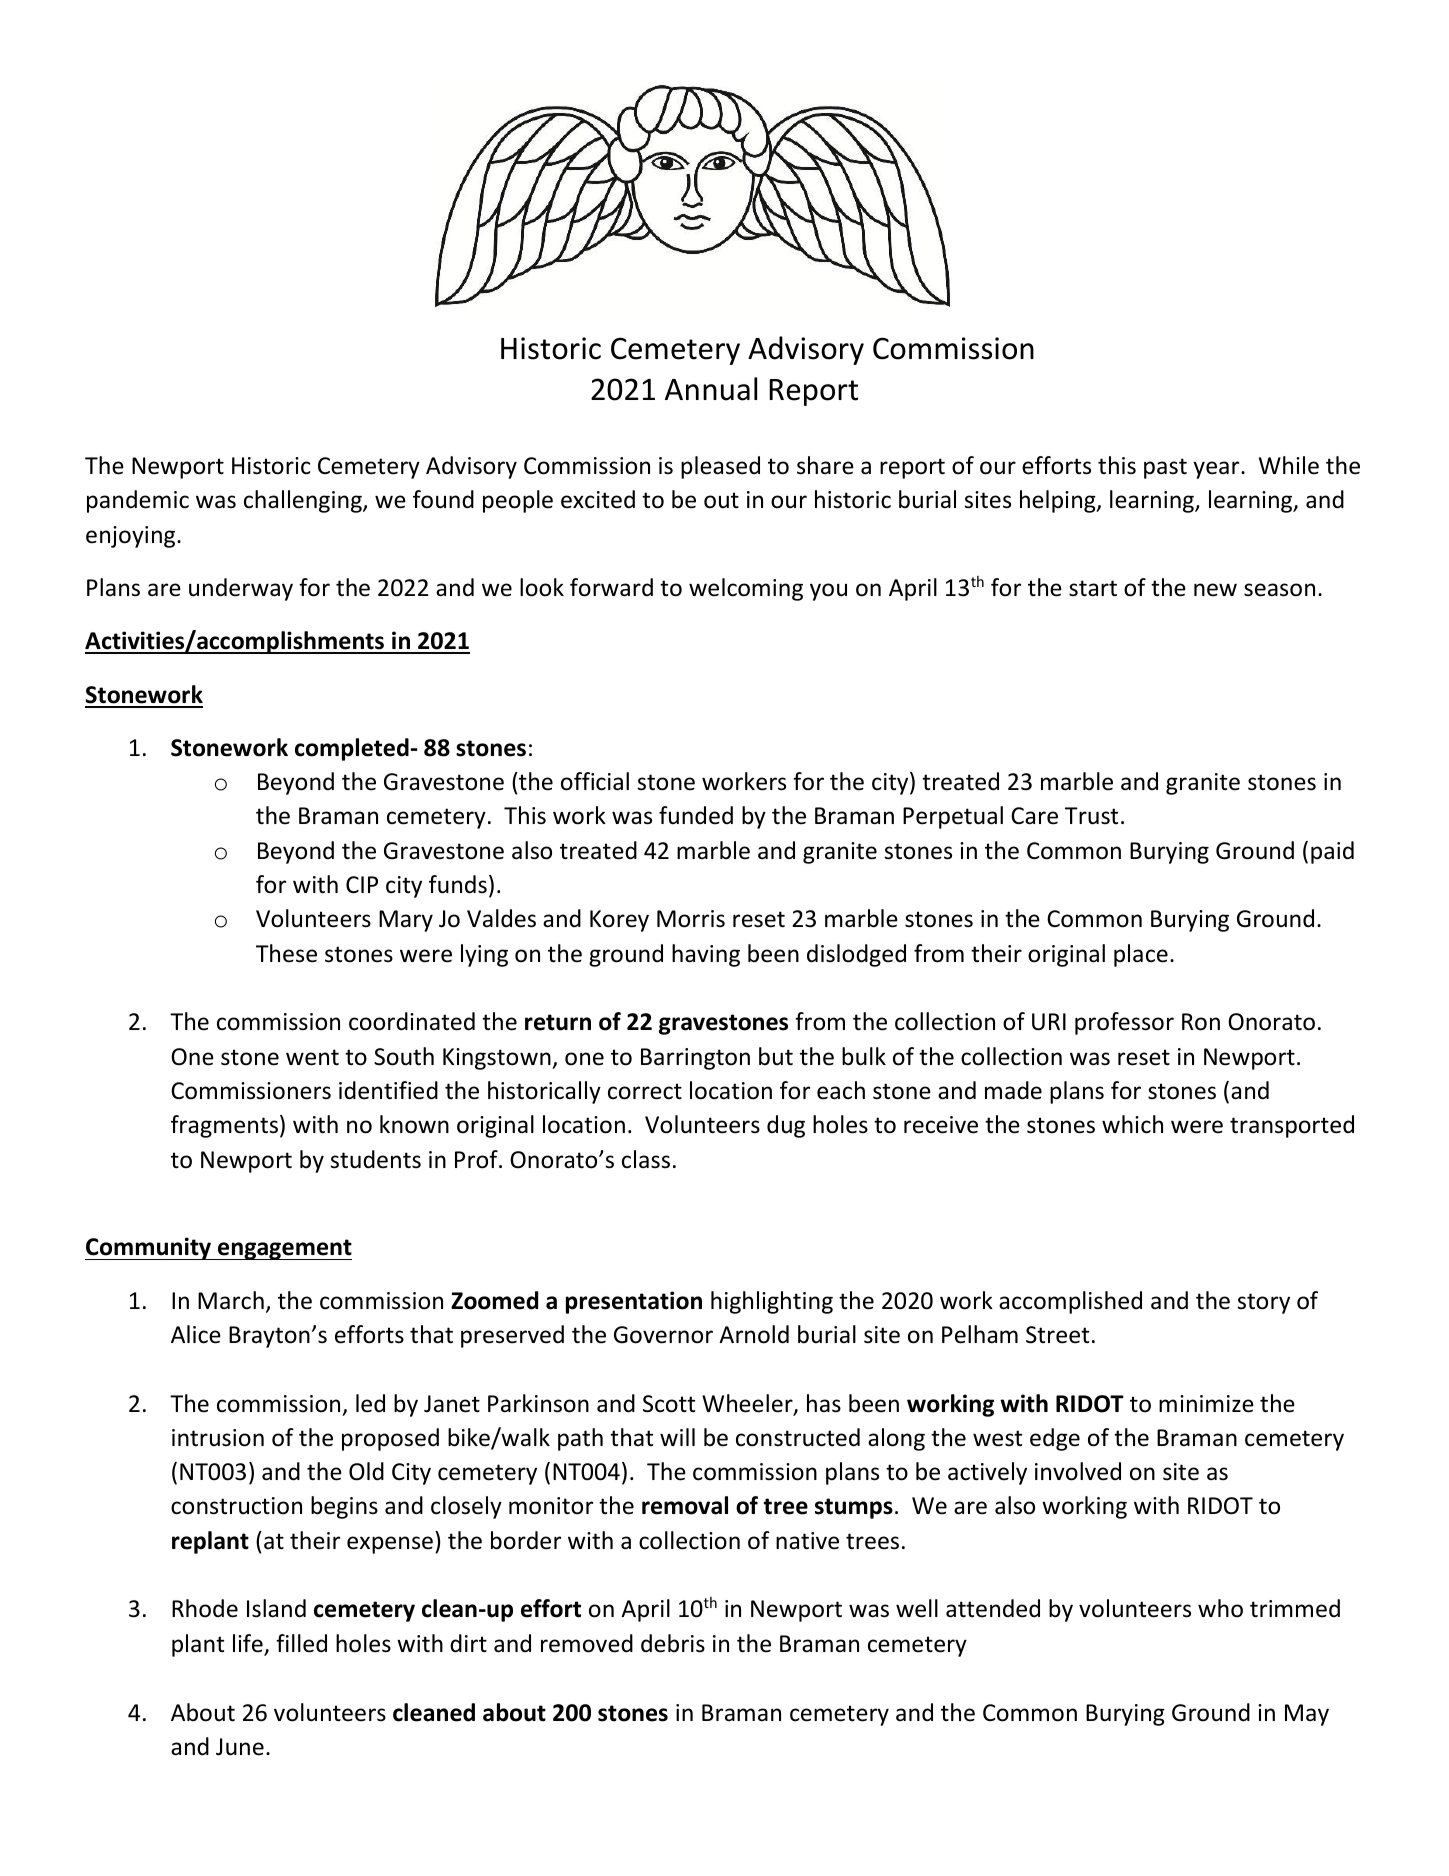 This image has height=1876, width=1449. What do you see at coordinates (312, 1057) in the image?
I see `went` at bounding box center [312, 1057].
